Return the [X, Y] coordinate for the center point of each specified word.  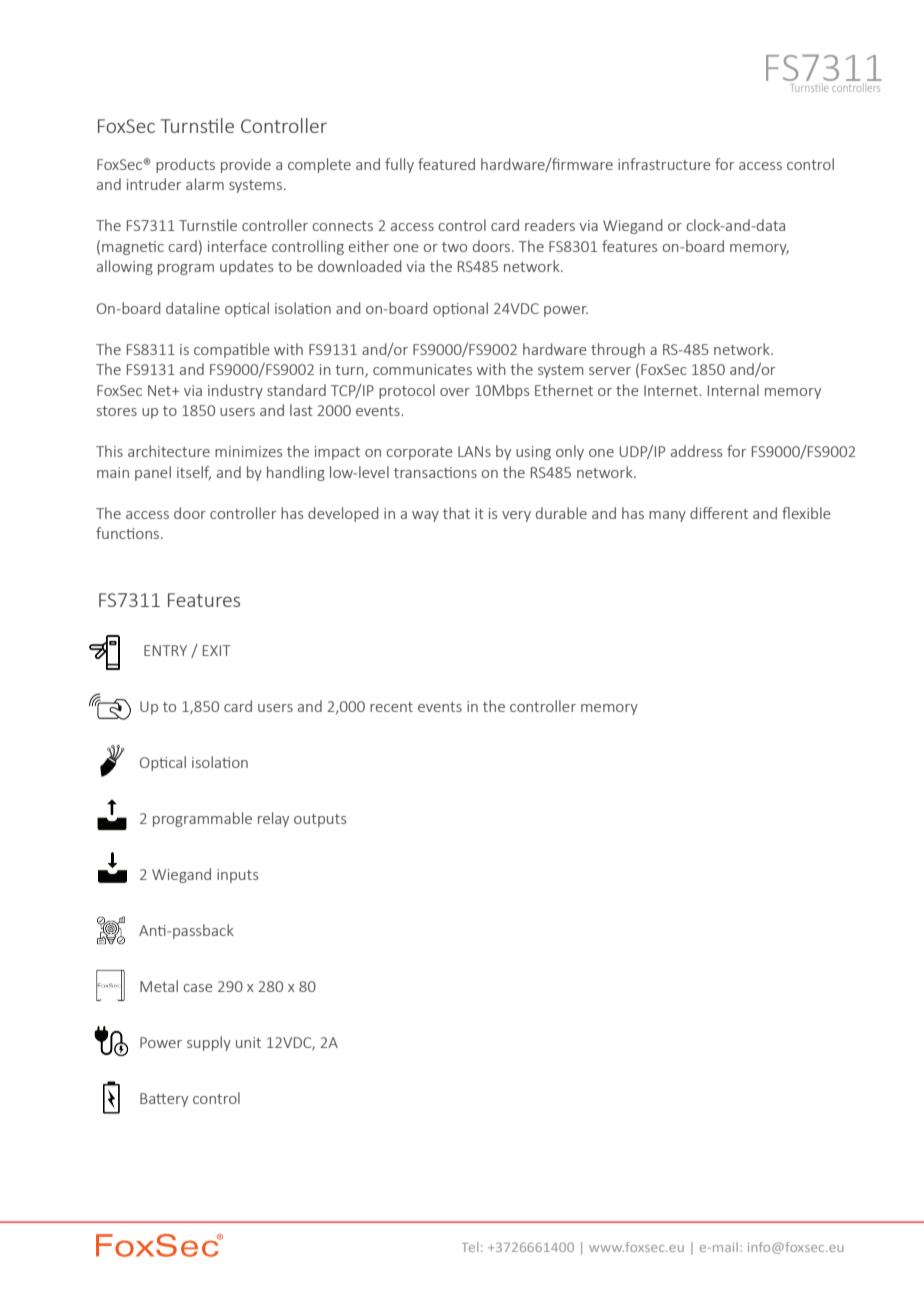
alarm [205, 184]
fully [399, 165]
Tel [470, 1247]
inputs [237, 876]
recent [391, 707]
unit [248, 1042]
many [667, 516]
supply [209, 1043]
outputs [320, 820]
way [425, 516]
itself [194, 473]
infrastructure [664, 164]
